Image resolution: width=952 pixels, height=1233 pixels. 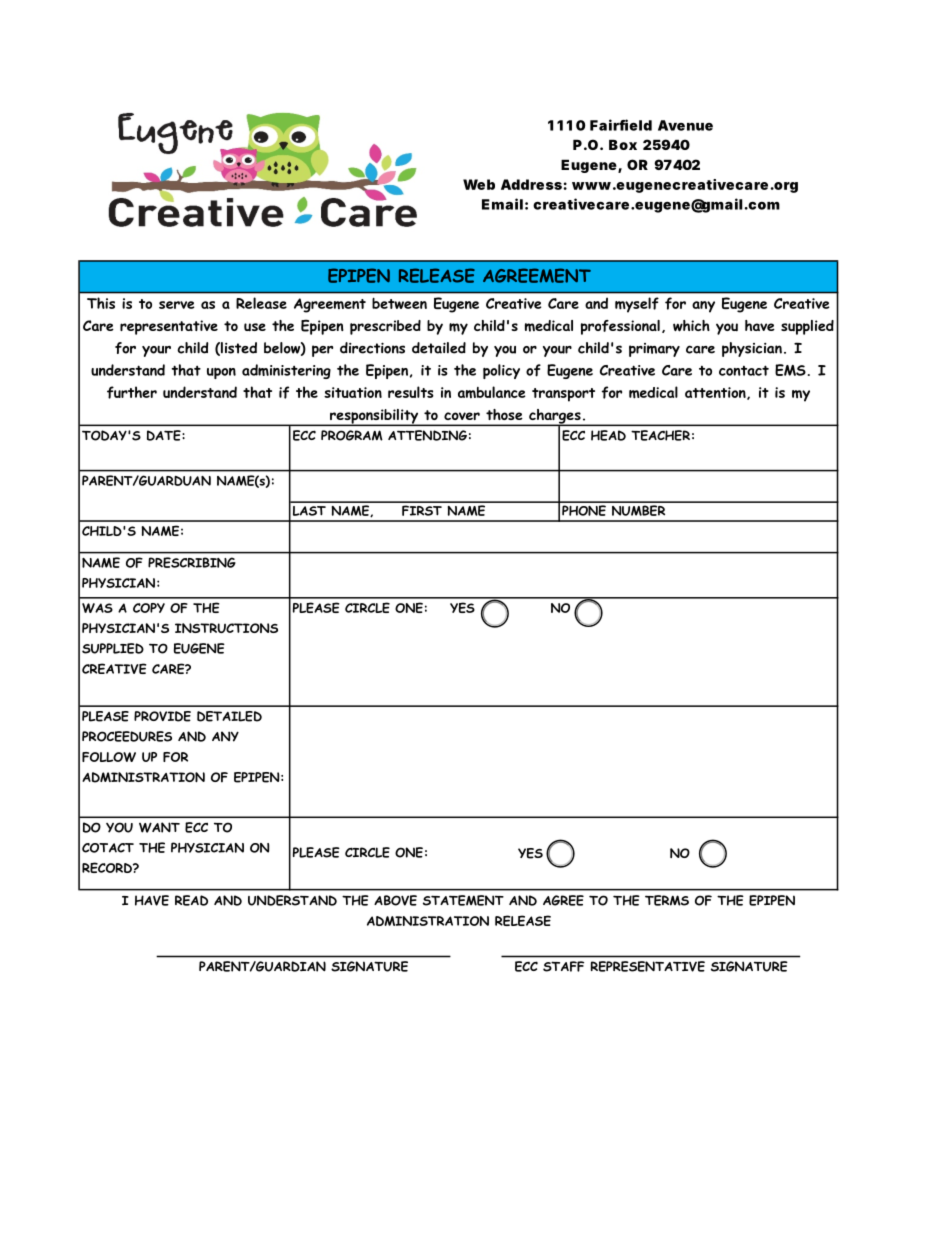 I want to click on Avenue, so click(x=685, y=125).
